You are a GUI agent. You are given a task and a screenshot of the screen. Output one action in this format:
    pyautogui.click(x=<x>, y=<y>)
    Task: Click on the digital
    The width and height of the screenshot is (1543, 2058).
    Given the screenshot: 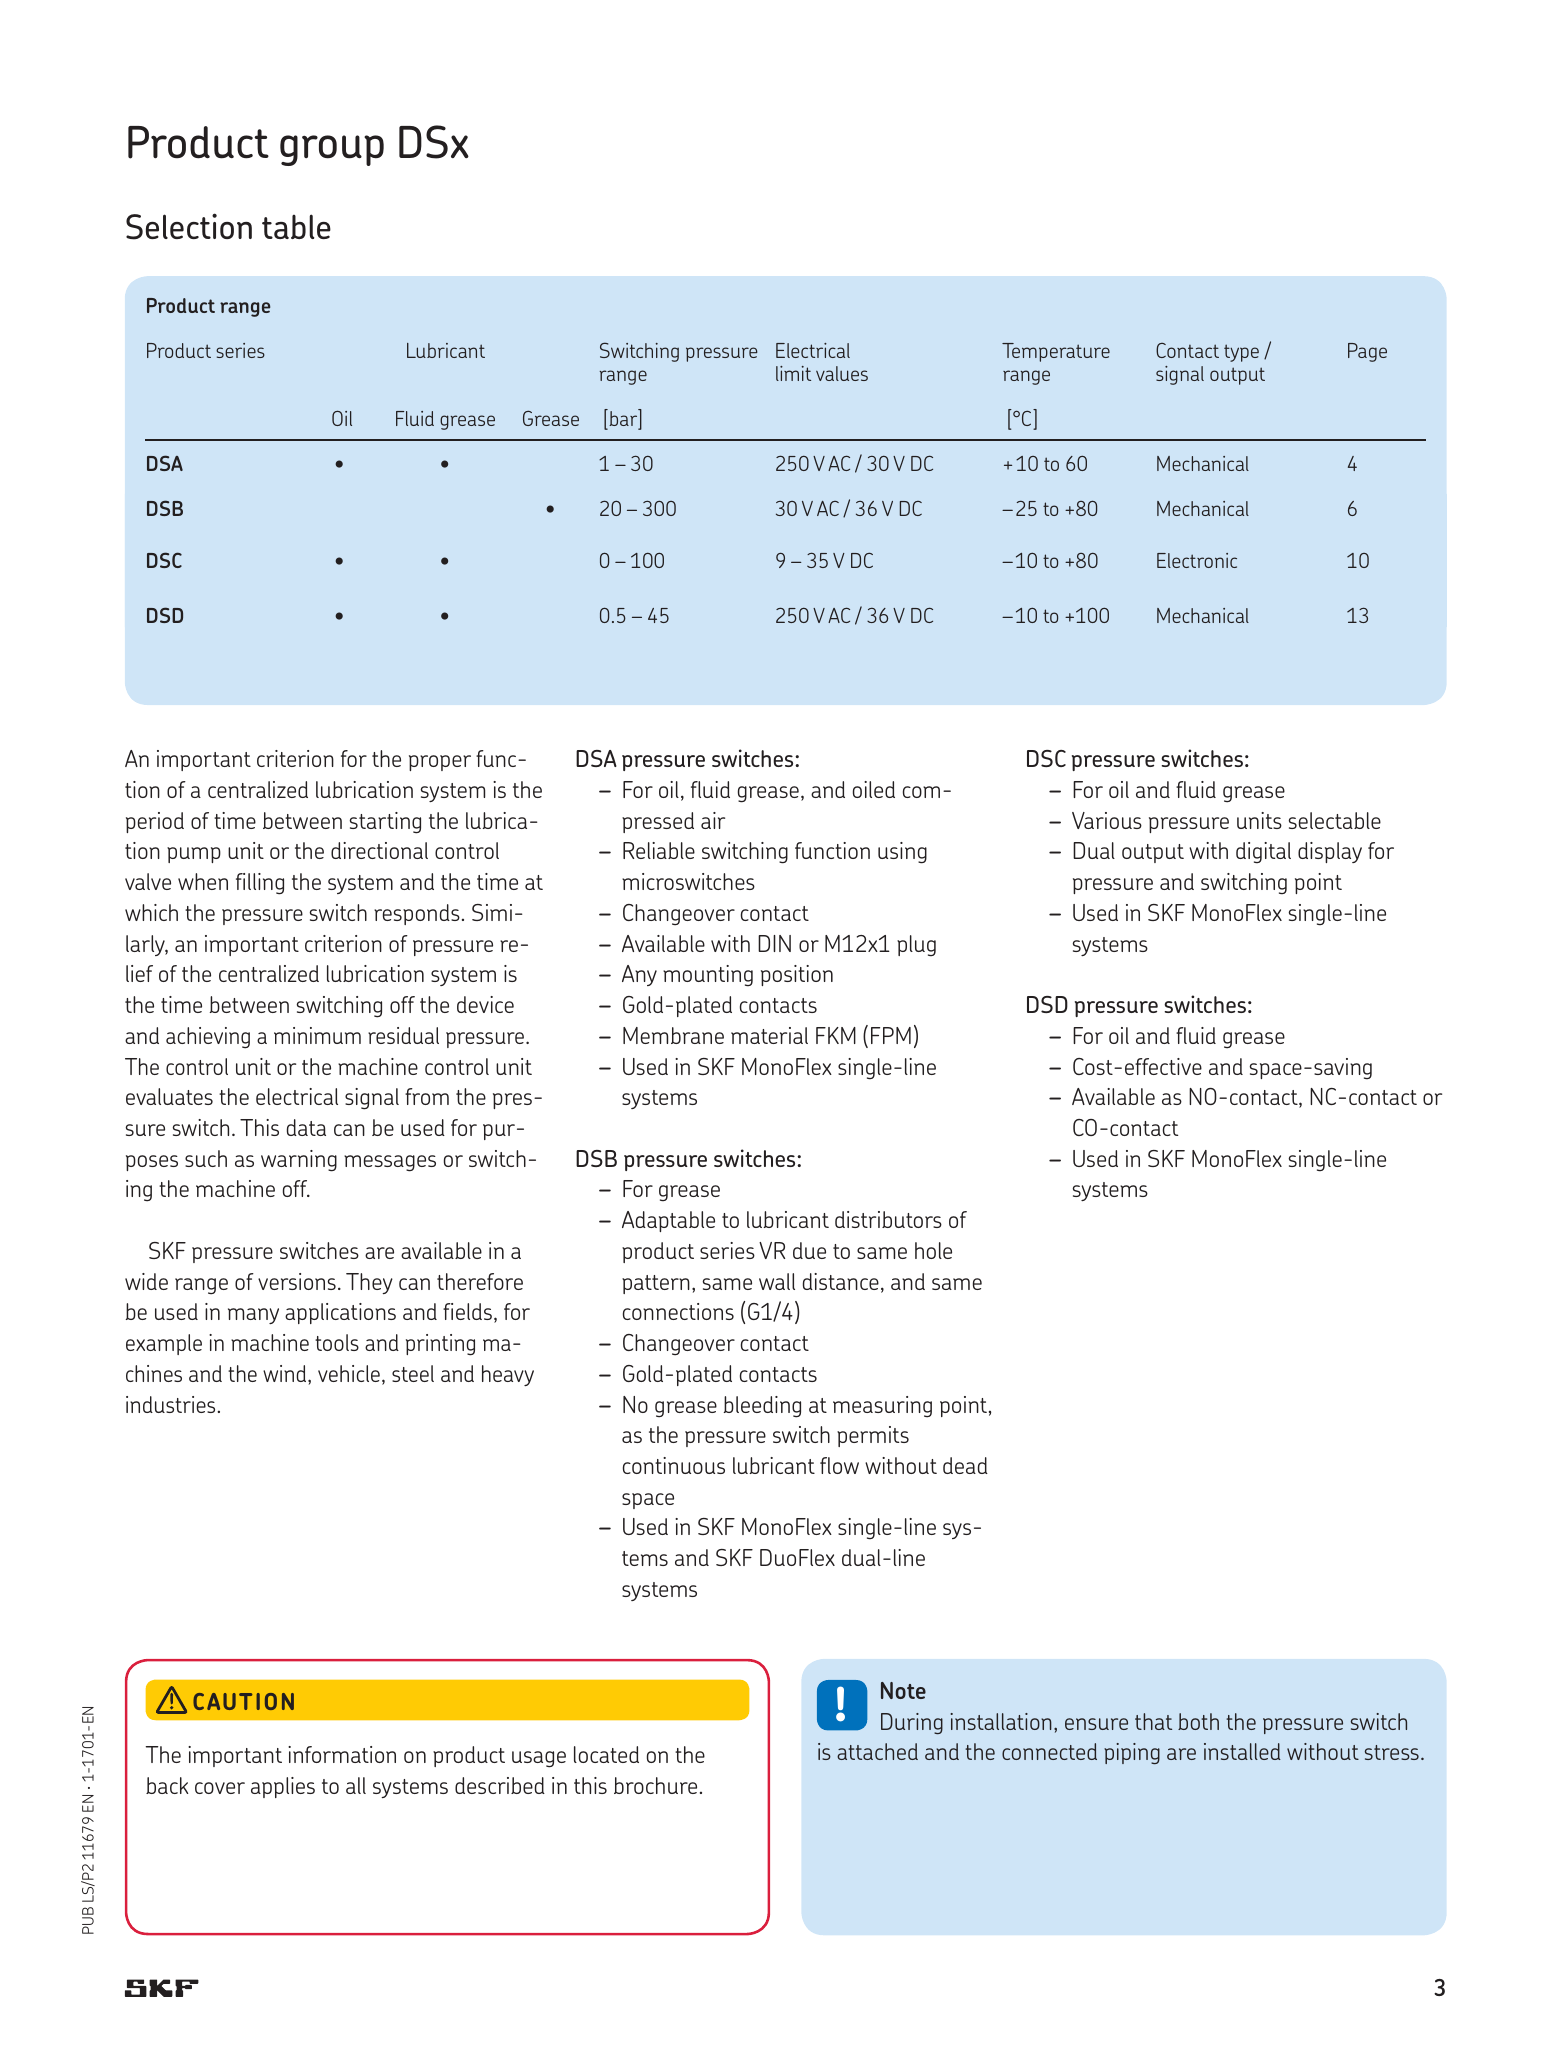 What is the action you would take?
    pyautogui.click(x=1263, y=852)
